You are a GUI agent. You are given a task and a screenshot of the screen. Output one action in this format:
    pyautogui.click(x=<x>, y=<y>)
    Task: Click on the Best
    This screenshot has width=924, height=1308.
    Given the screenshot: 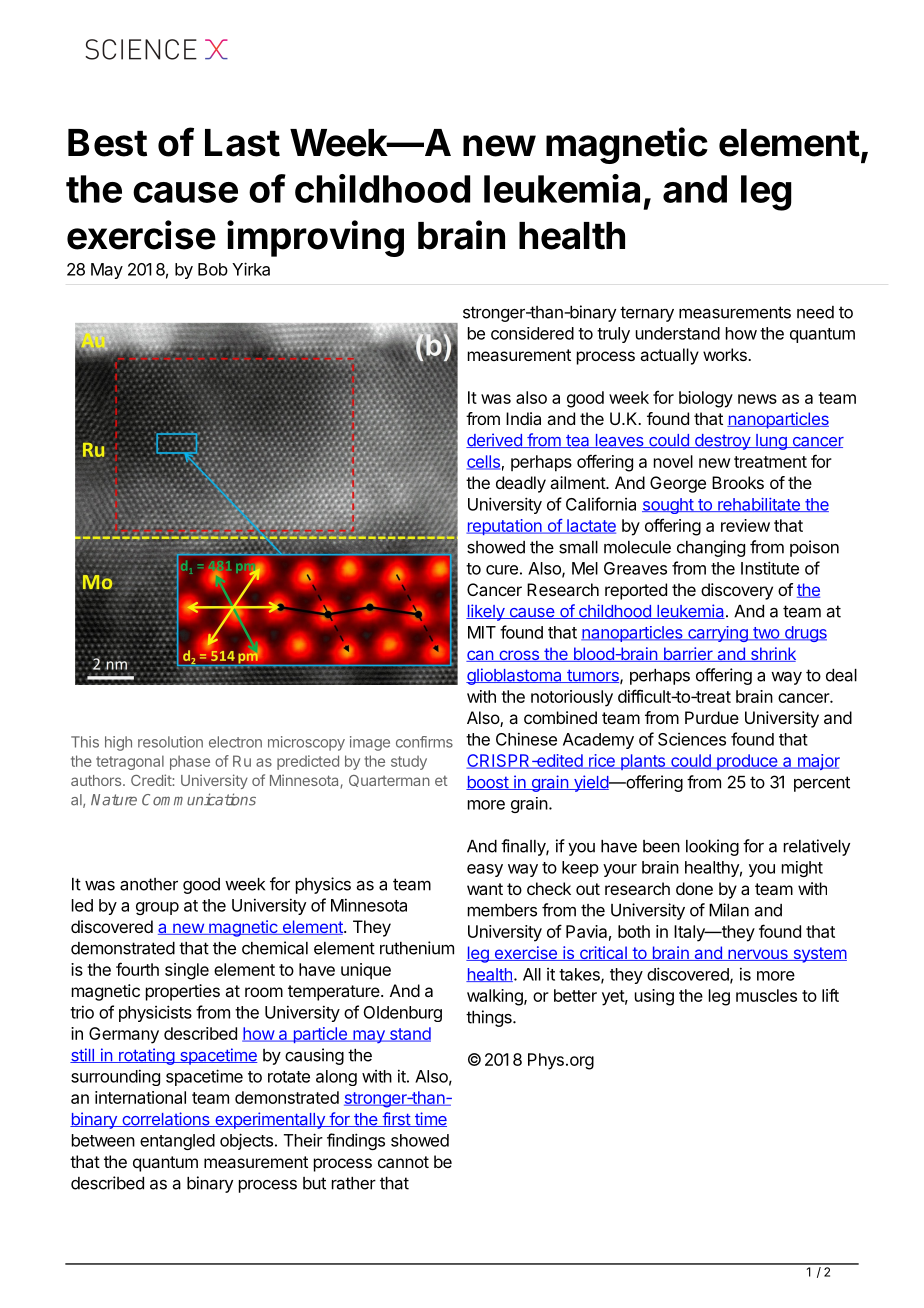 What is the action you would take?
    pyautogui.click(x=107, y=143)
